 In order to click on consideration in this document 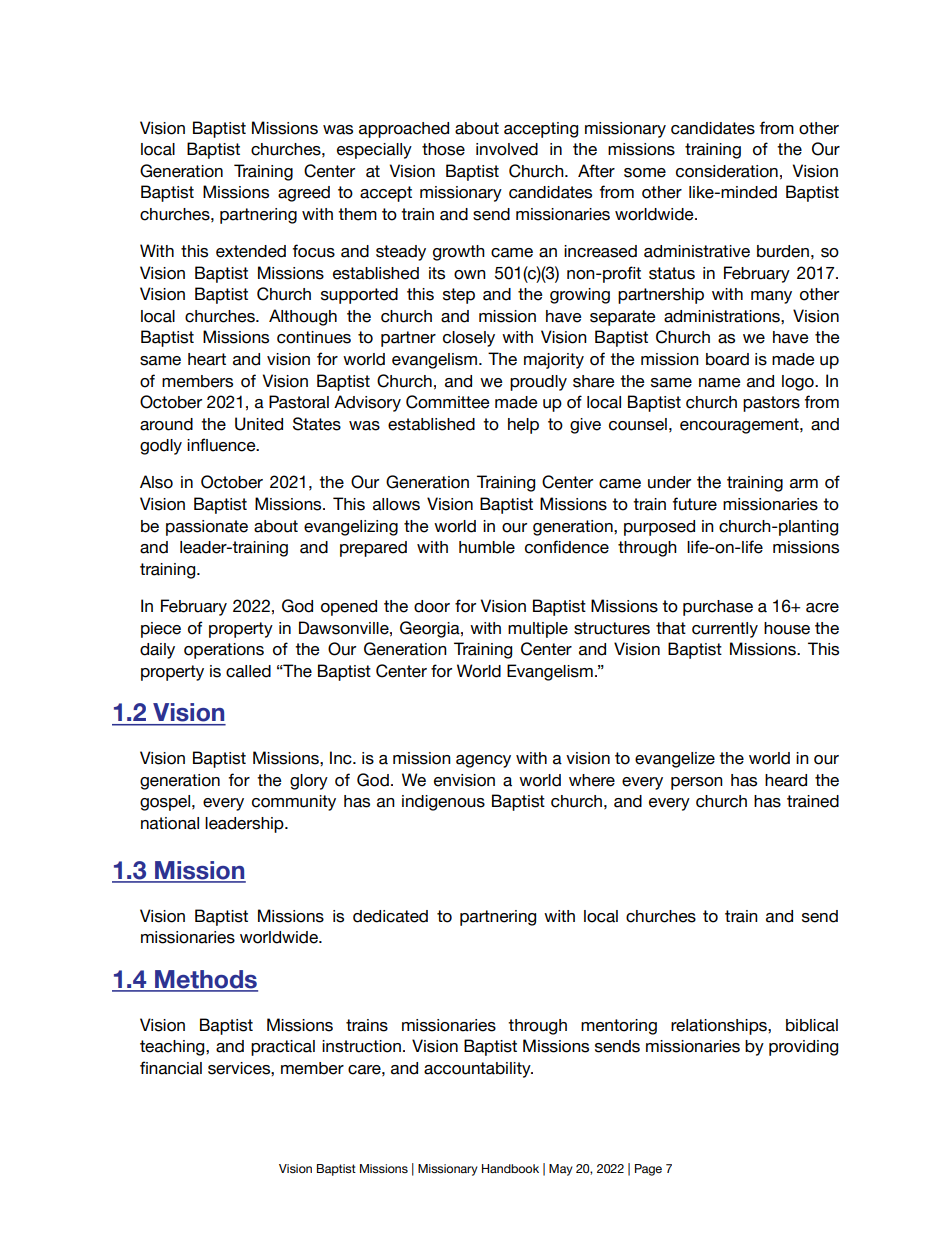, I will do `click(727, 171)`.
